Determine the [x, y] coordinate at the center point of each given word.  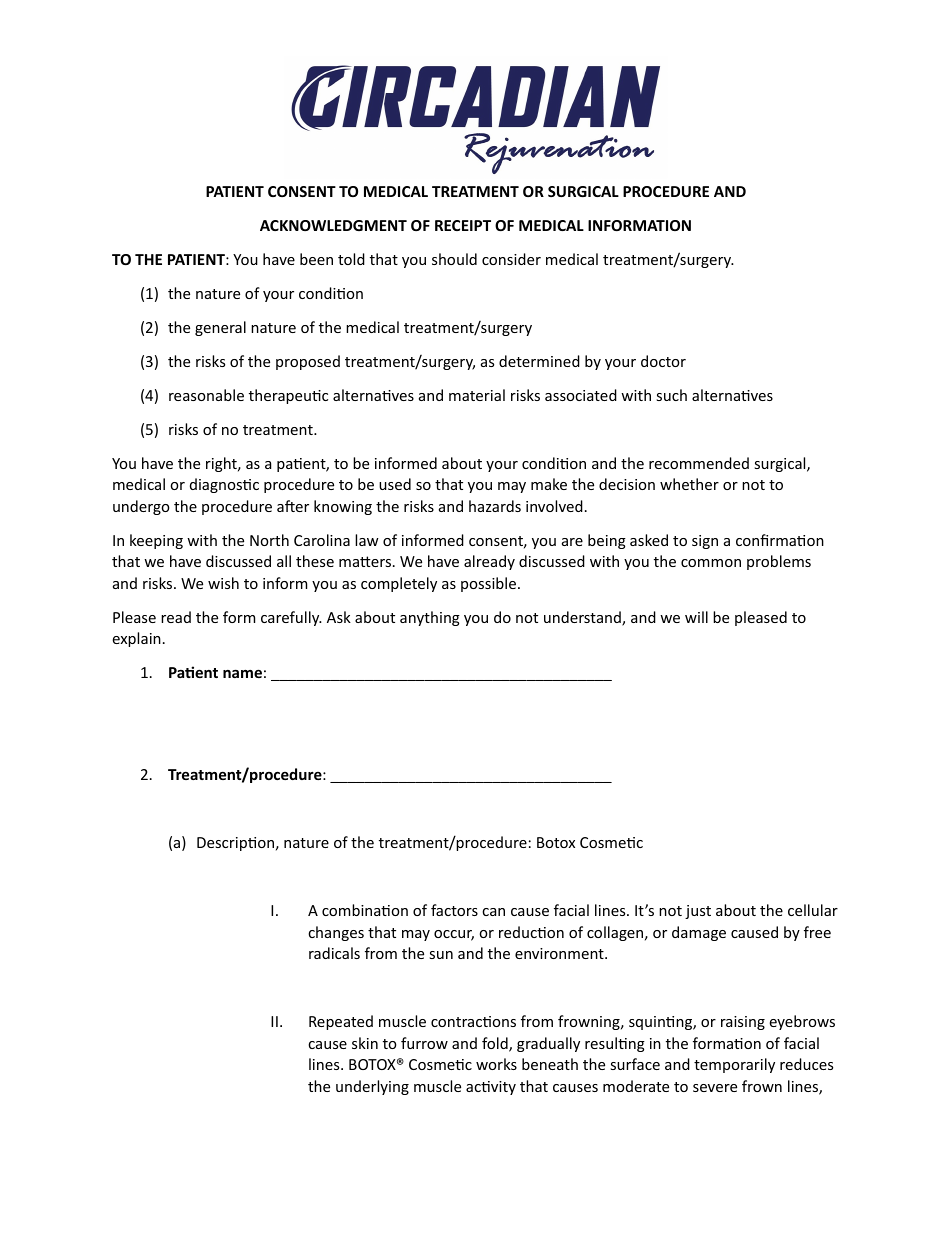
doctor [663, 361]
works [496, 1064]
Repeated [341, 1022]
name [242, 673]
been [316, 259]
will [696, 617]
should [454, 259]
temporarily [734, 1065]
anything [430, 618]
